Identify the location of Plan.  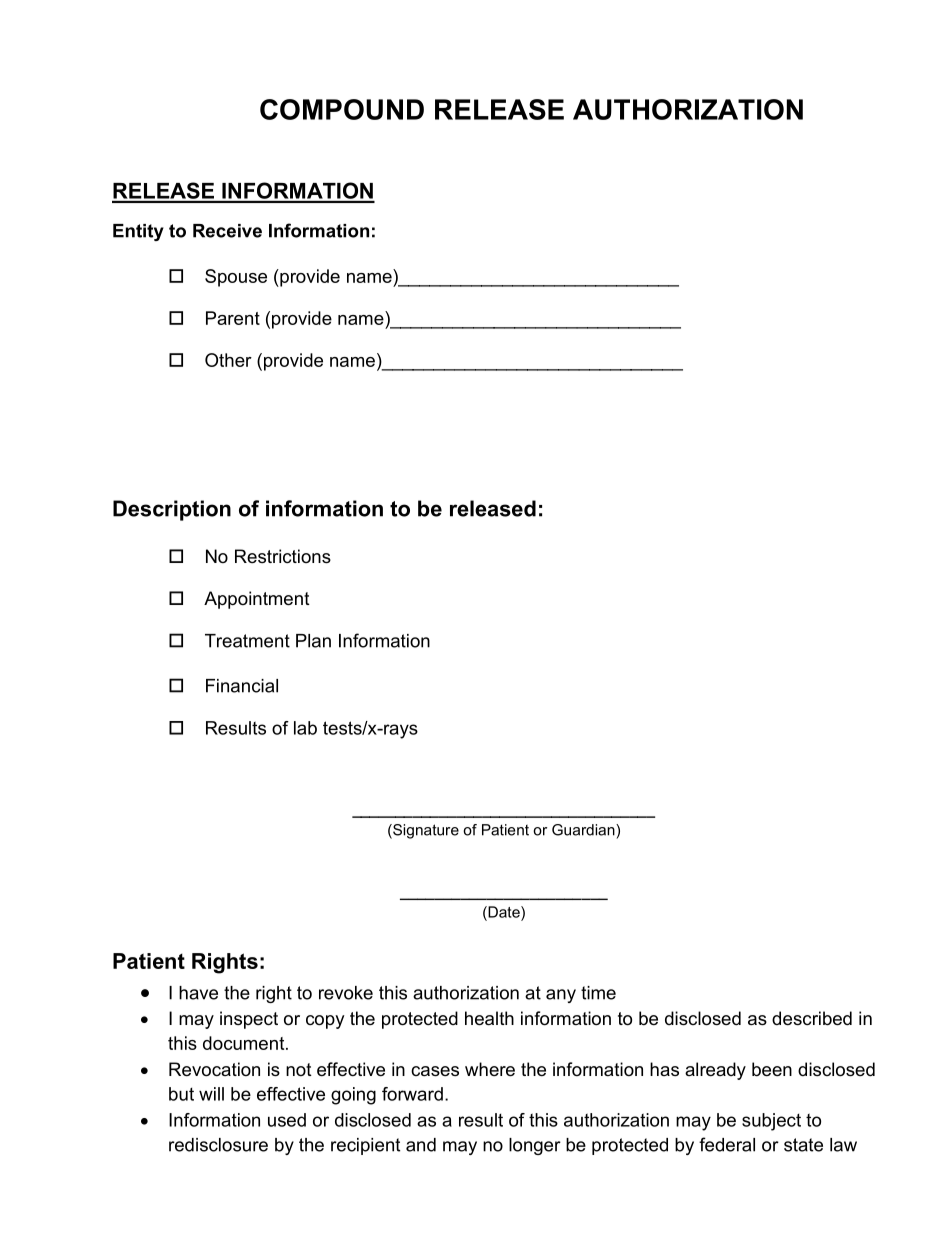
(313, 641).
